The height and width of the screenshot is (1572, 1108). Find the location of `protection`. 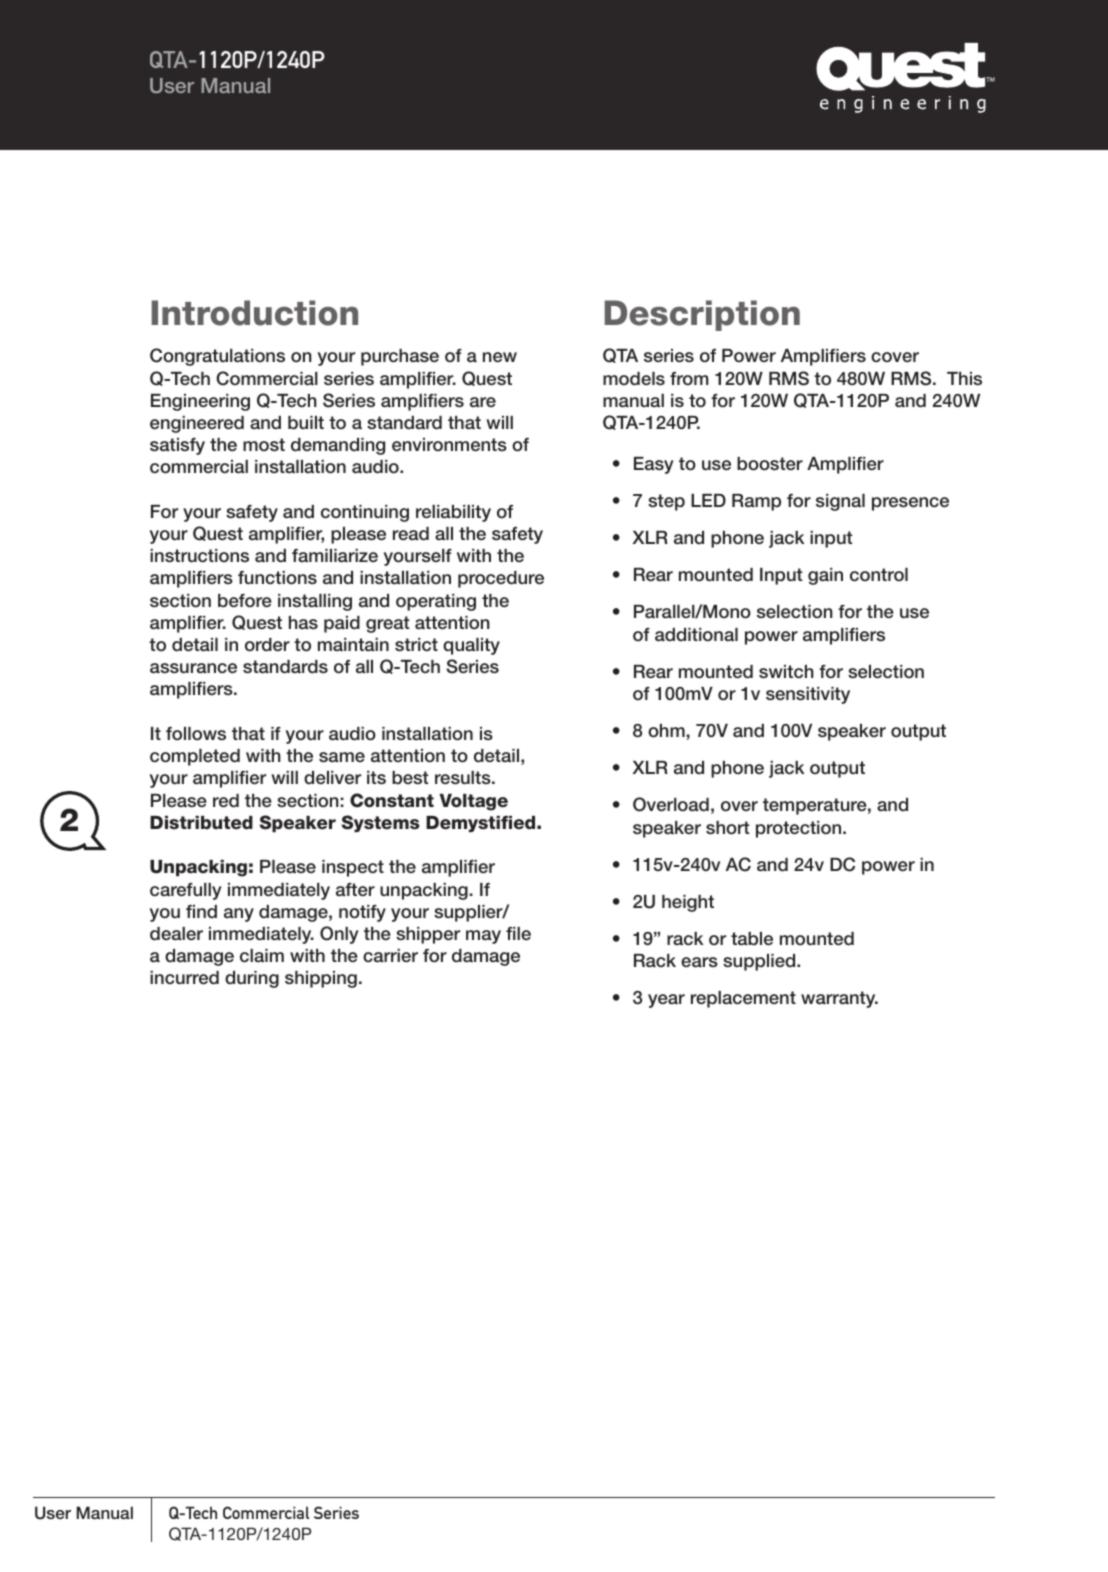

protection is located at coordinates (800, 829).
